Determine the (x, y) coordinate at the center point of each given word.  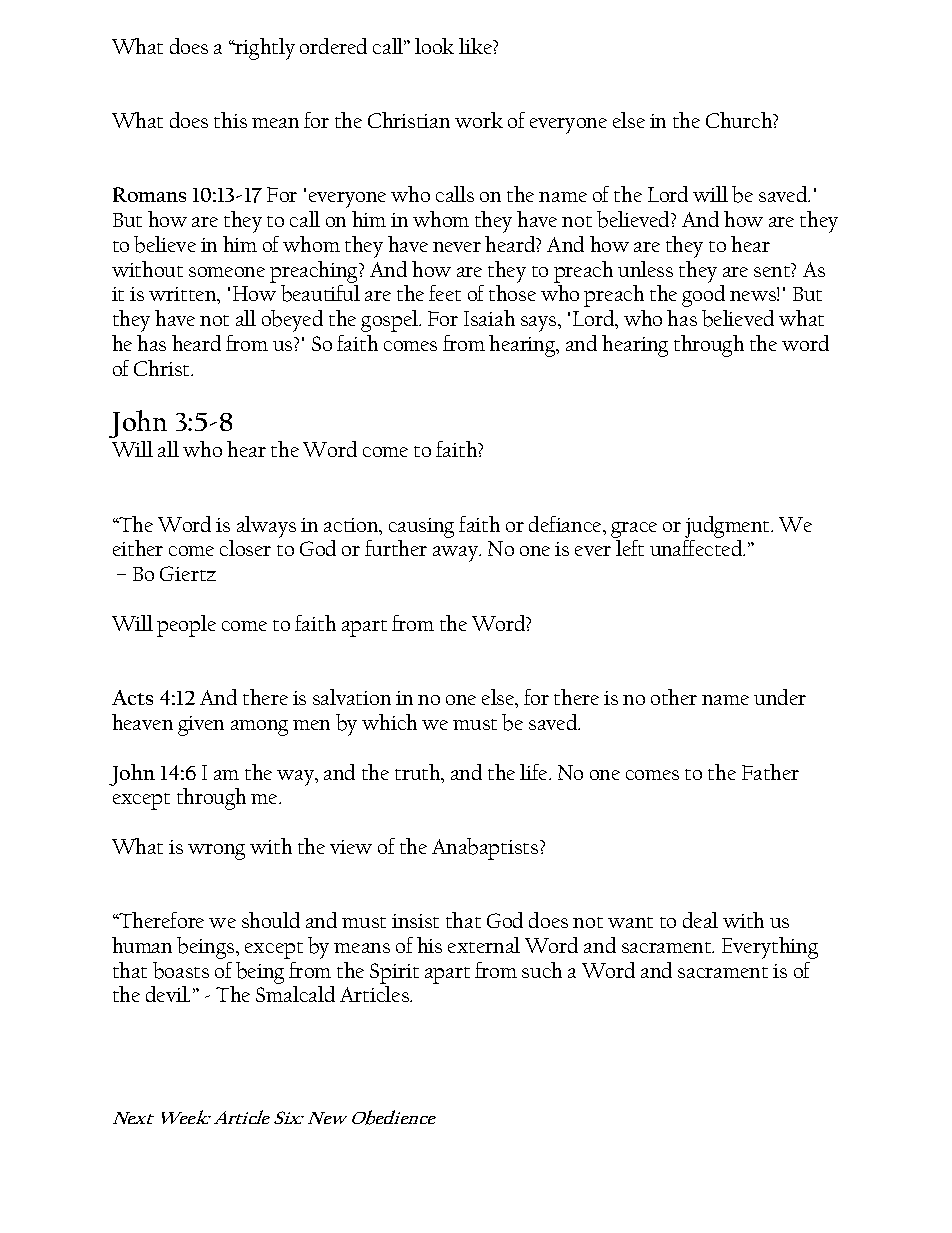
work (479, 120)
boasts (181, 970)
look (434, 46)
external (484, 945)
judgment (729, 527)
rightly (264, 49)
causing (421, 528)
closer (245, 548)
